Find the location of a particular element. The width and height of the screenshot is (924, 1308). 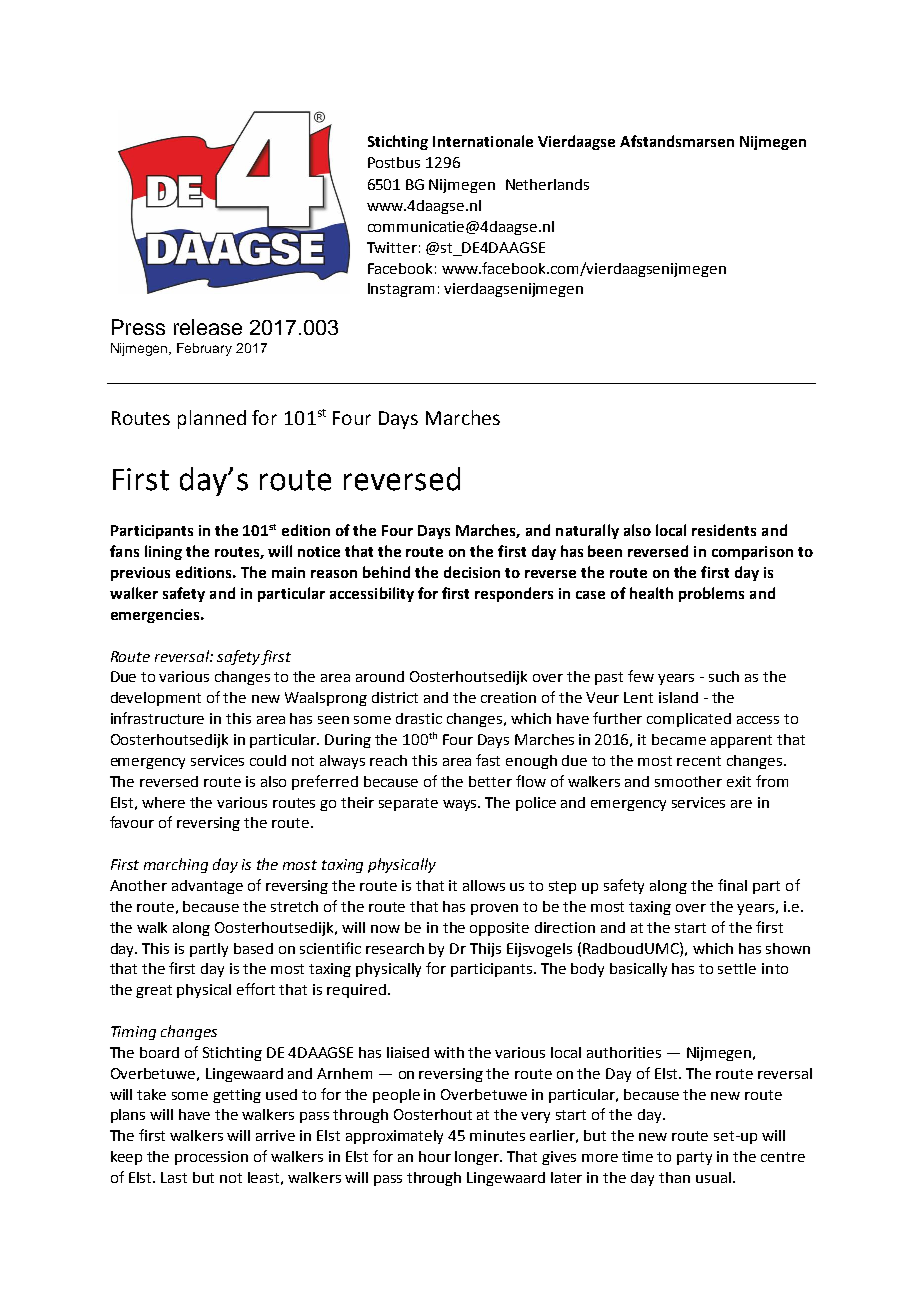

procession is located at coordinates (211, 1158).
